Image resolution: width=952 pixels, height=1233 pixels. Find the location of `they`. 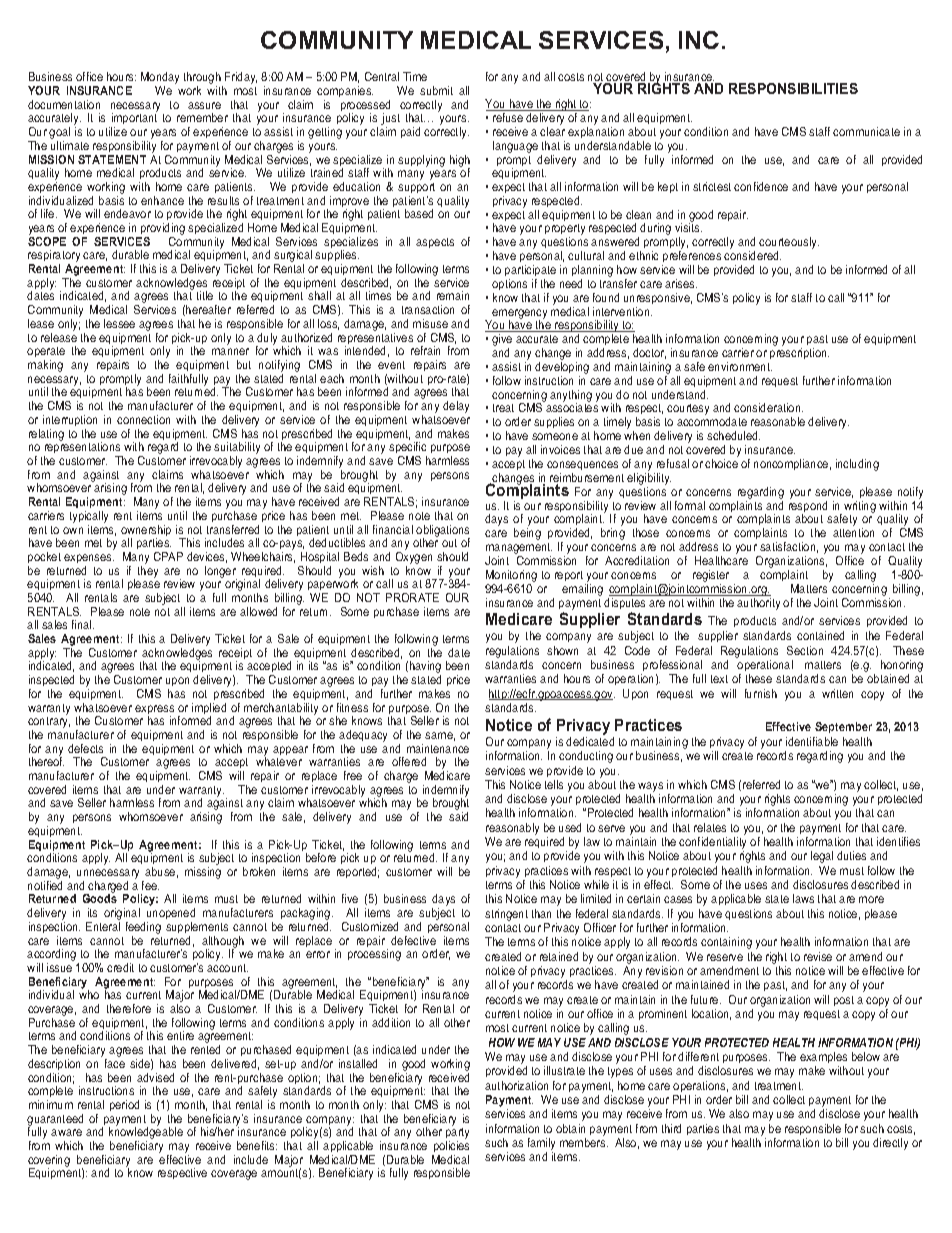

they is located at coordinates (148, 572).
